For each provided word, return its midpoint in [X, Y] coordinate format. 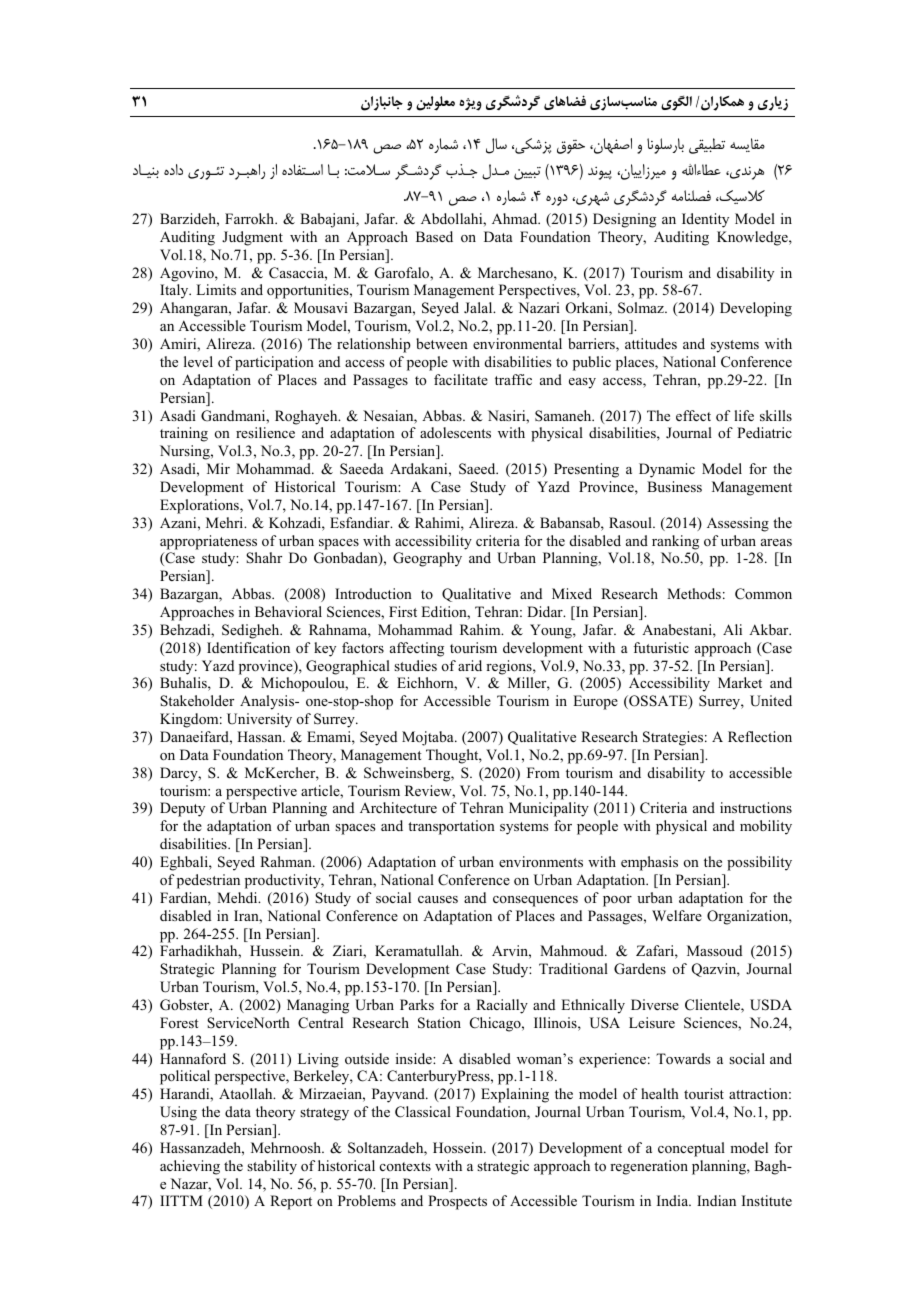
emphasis [649, 863]
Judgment [252, 238]
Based [434, 236]
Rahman [287, 861]
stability [272, 1167]
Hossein [459, 1148]
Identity [705, 220]
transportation [451, 827]
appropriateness [208, 542]
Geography [427, 559]
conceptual [691, 1149]
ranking [675, 542]
